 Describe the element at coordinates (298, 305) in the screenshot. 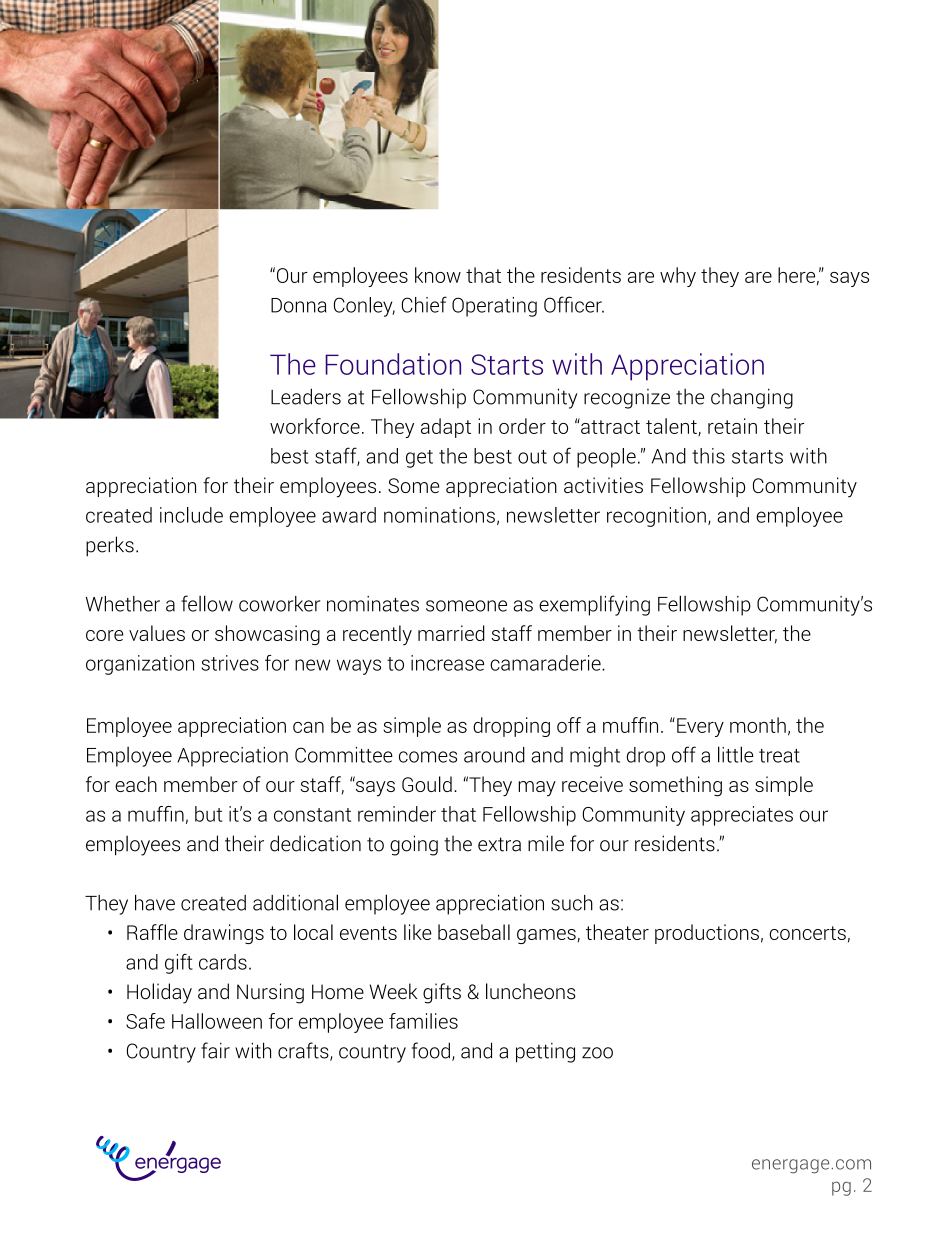

I see `Donna` at that location.
